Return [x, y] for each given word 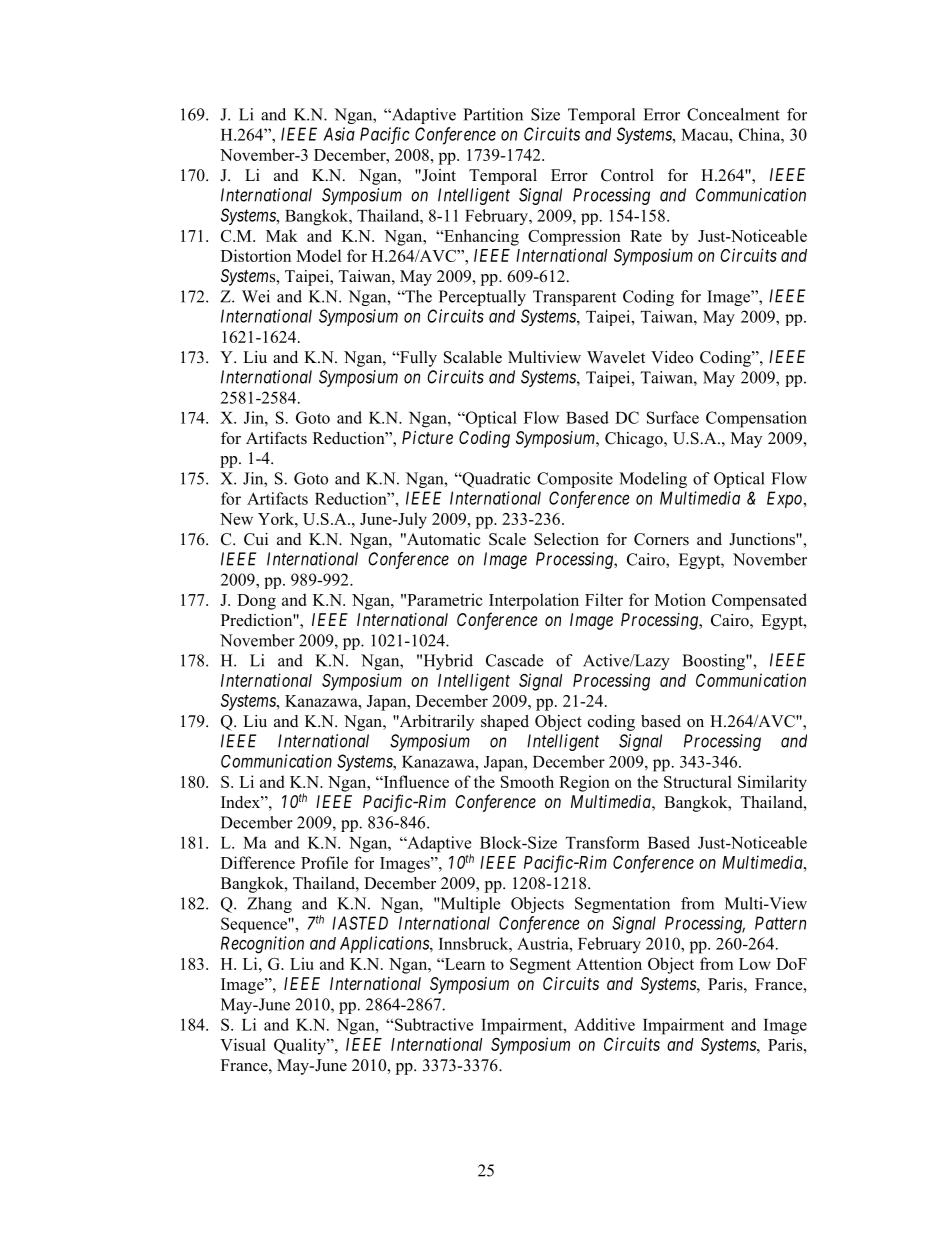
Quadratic [495, 480]
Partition [493, 114]
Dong [256, 602]
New [236, 519]
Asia [339, 134]
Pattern [780, 923]
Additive [604, 1024]
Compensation [756, 419]
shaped [505, 723]
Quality [301, 1046]
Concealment [733, 114]
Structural [698, 781]
